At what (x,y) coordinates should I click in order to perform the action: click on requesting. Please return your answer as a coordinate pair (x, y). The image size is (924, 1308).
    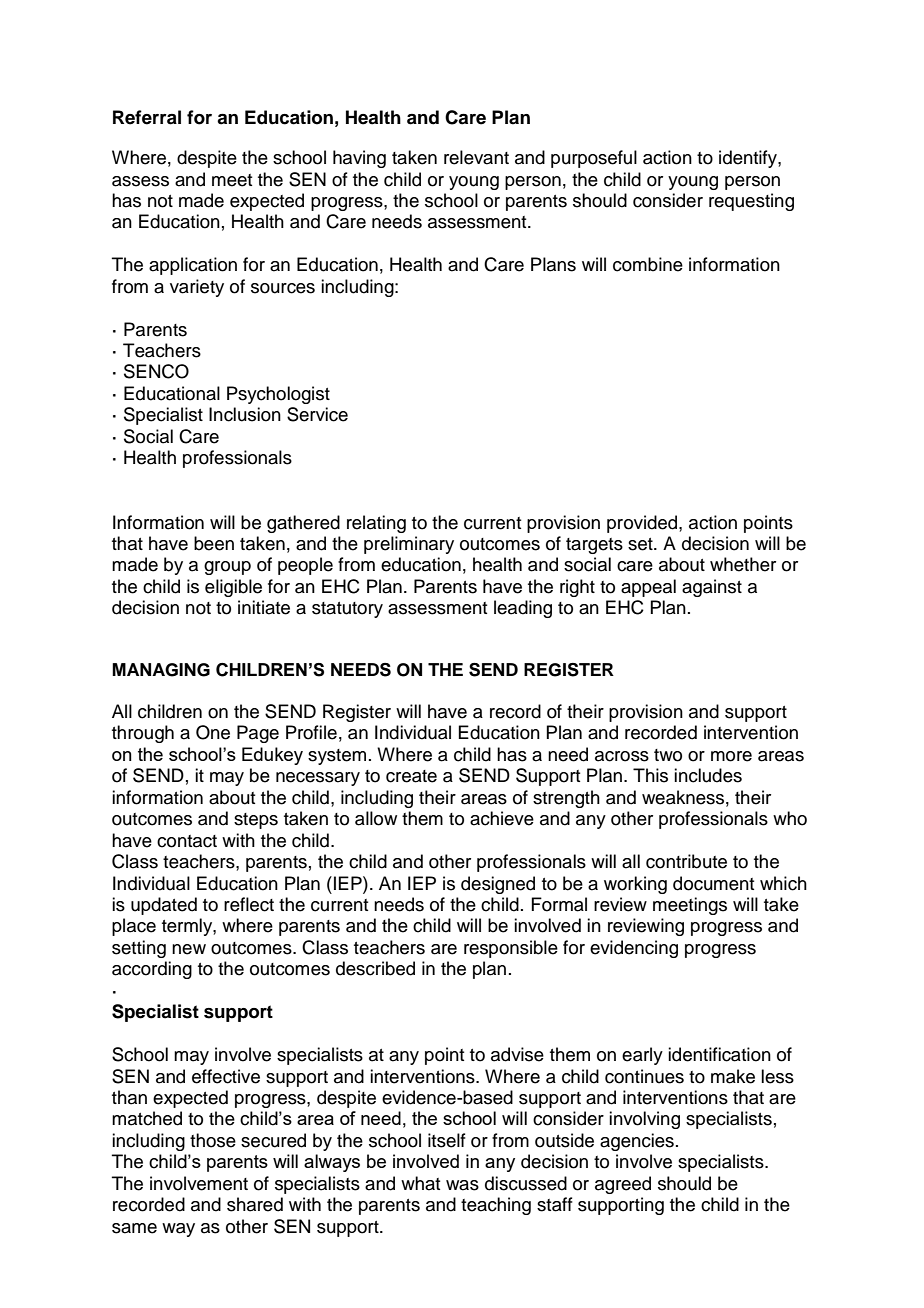
    Looking at the image, I should click on (751, 202).
